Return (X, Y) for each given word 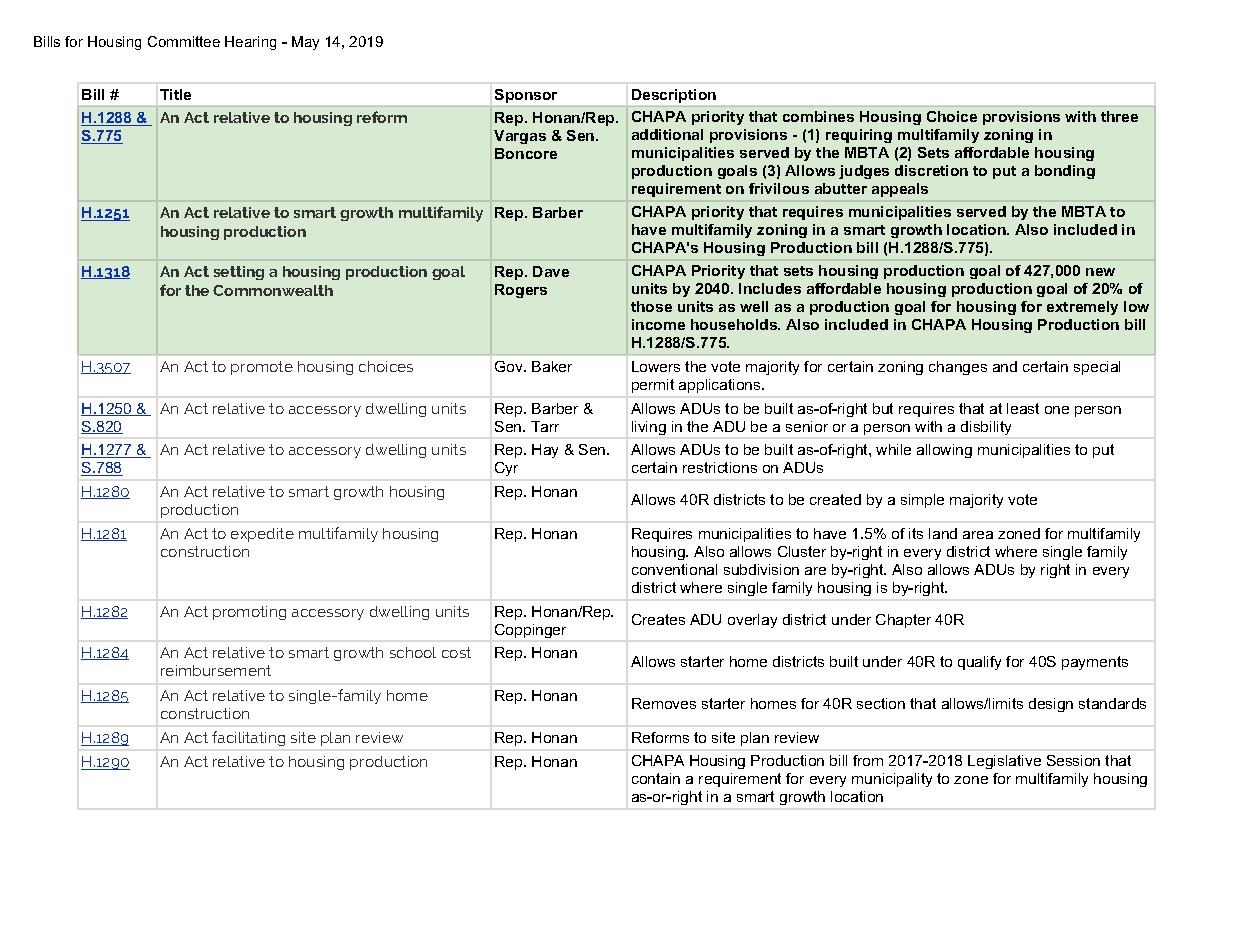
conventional (674, 569)
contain (656, 778)
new (1100, 272)
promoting (249, 613)
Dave (551, 271)
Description (674, 96)
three (1119, 116)
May (305, 43)
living (649, 428)
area (978, 535)
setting (239, 273)
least (1023, 408)
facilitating (248, 738)
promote (262, 368)
